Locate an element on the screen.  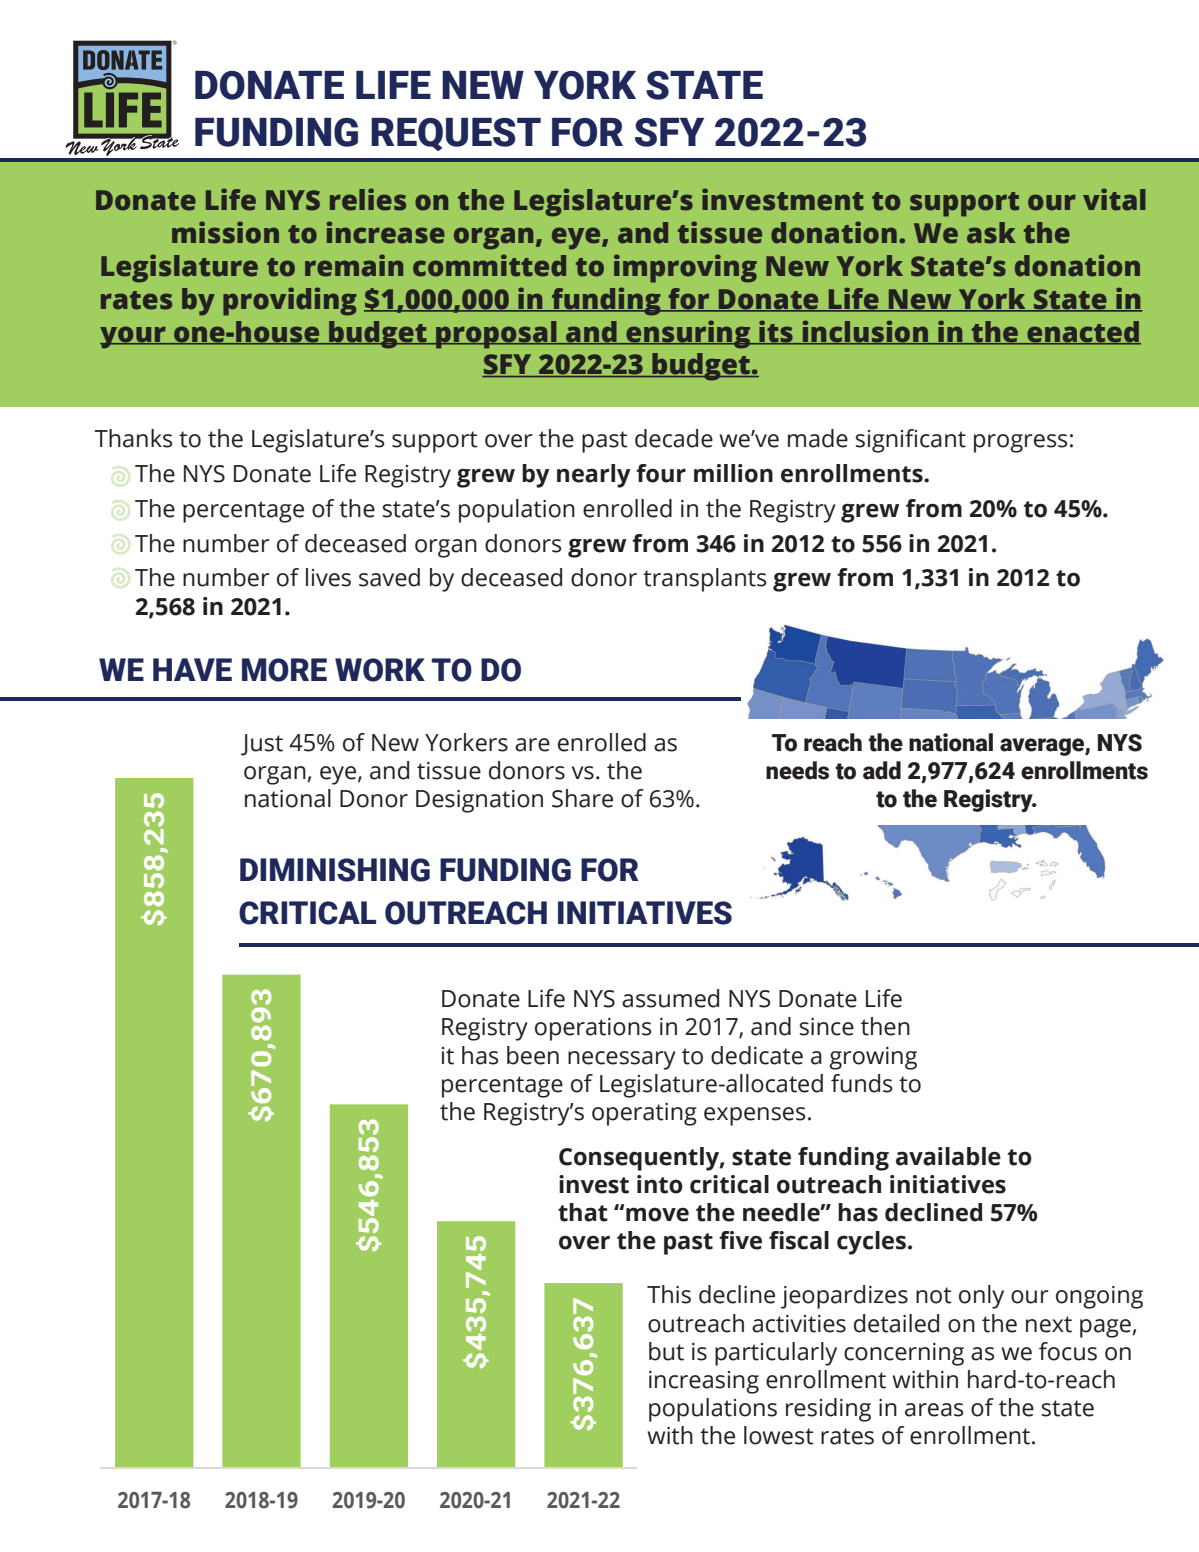
Just is located at coordinates (262, 745).
